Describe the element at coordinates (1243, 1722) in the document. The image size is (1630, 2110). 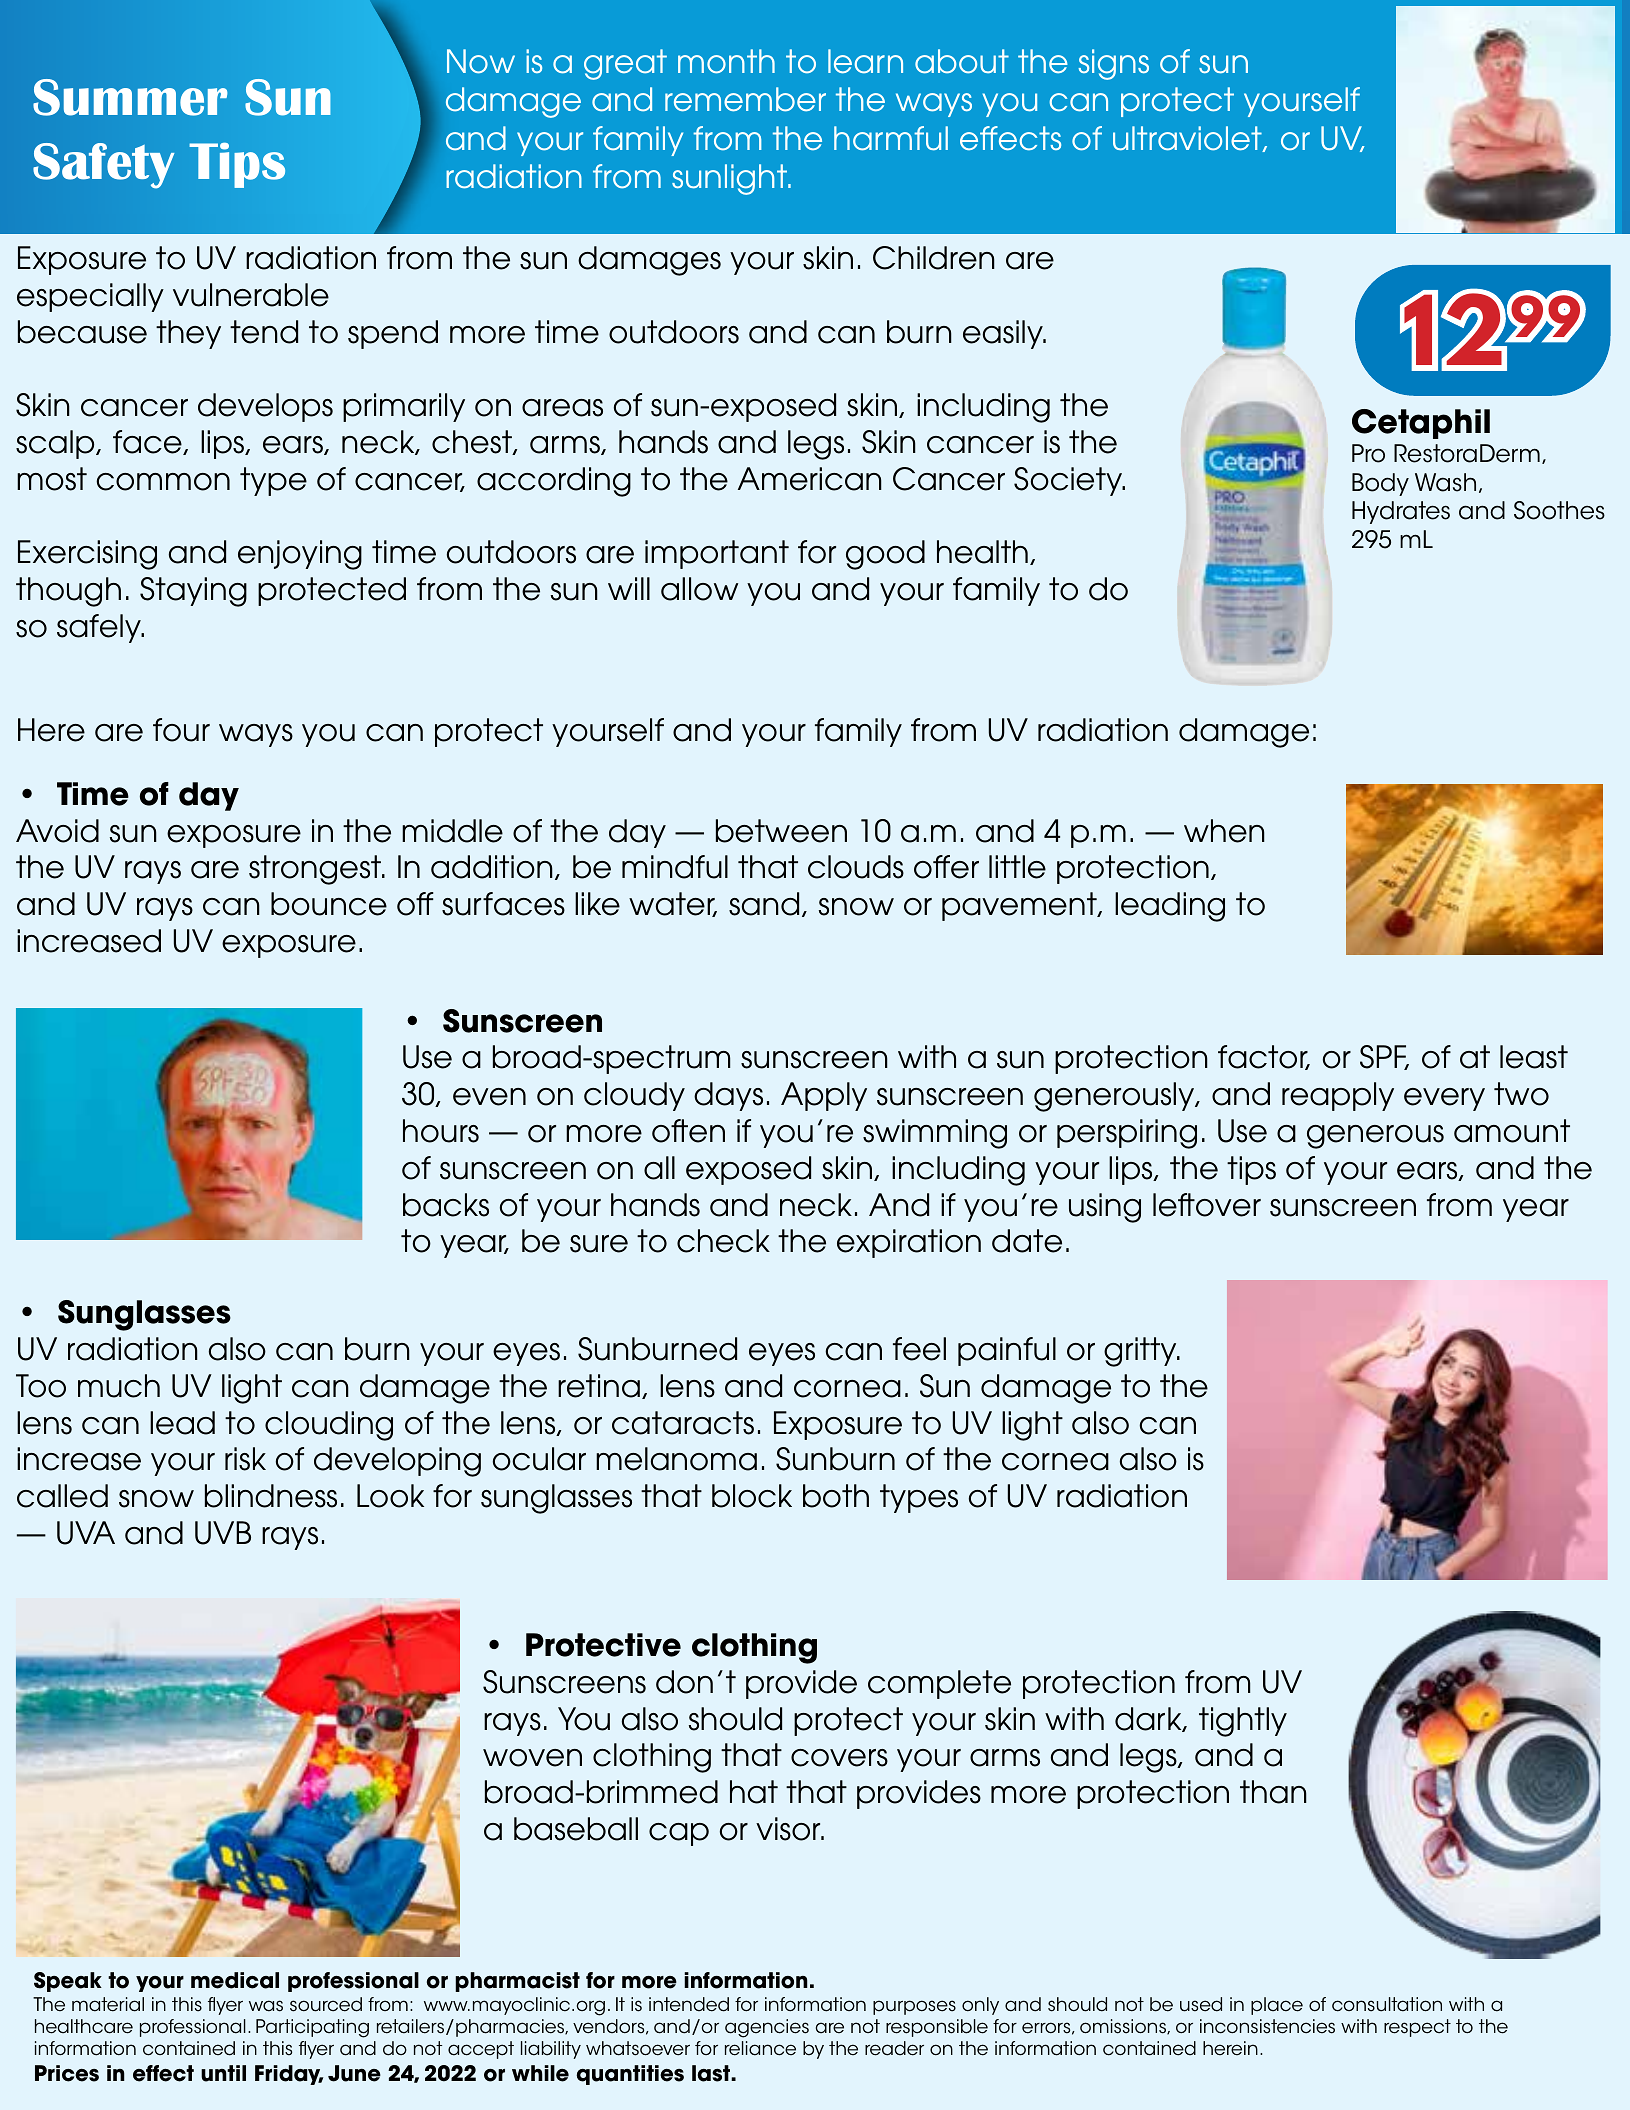
I see `tightly` at that location.
